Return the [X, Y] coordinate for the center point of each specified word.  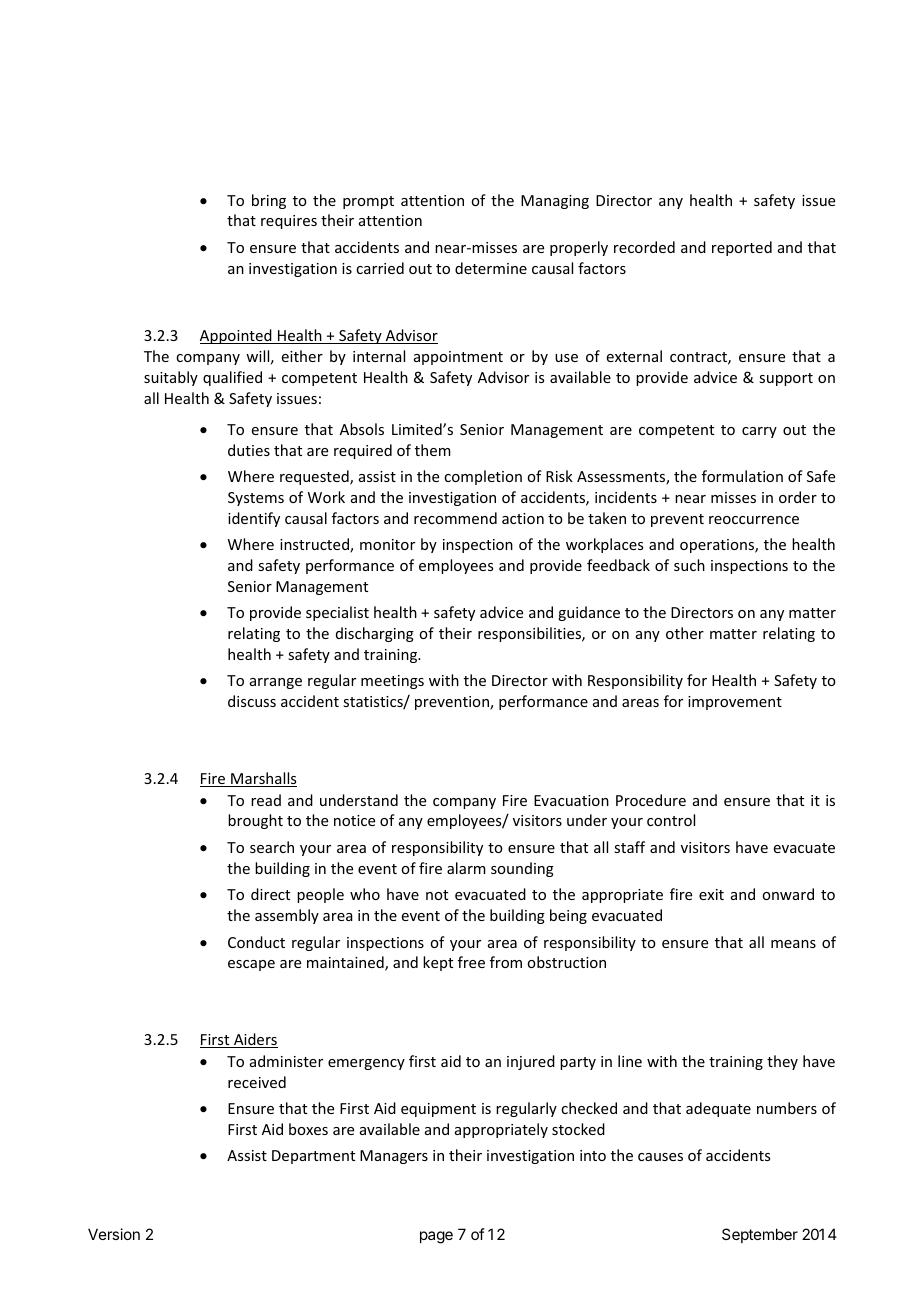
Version [114, 1234]
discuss [252, 701]
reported [742, 248]
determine [491, 268]
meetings [392, 682]
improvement [735, 703]
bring [269, 201]
